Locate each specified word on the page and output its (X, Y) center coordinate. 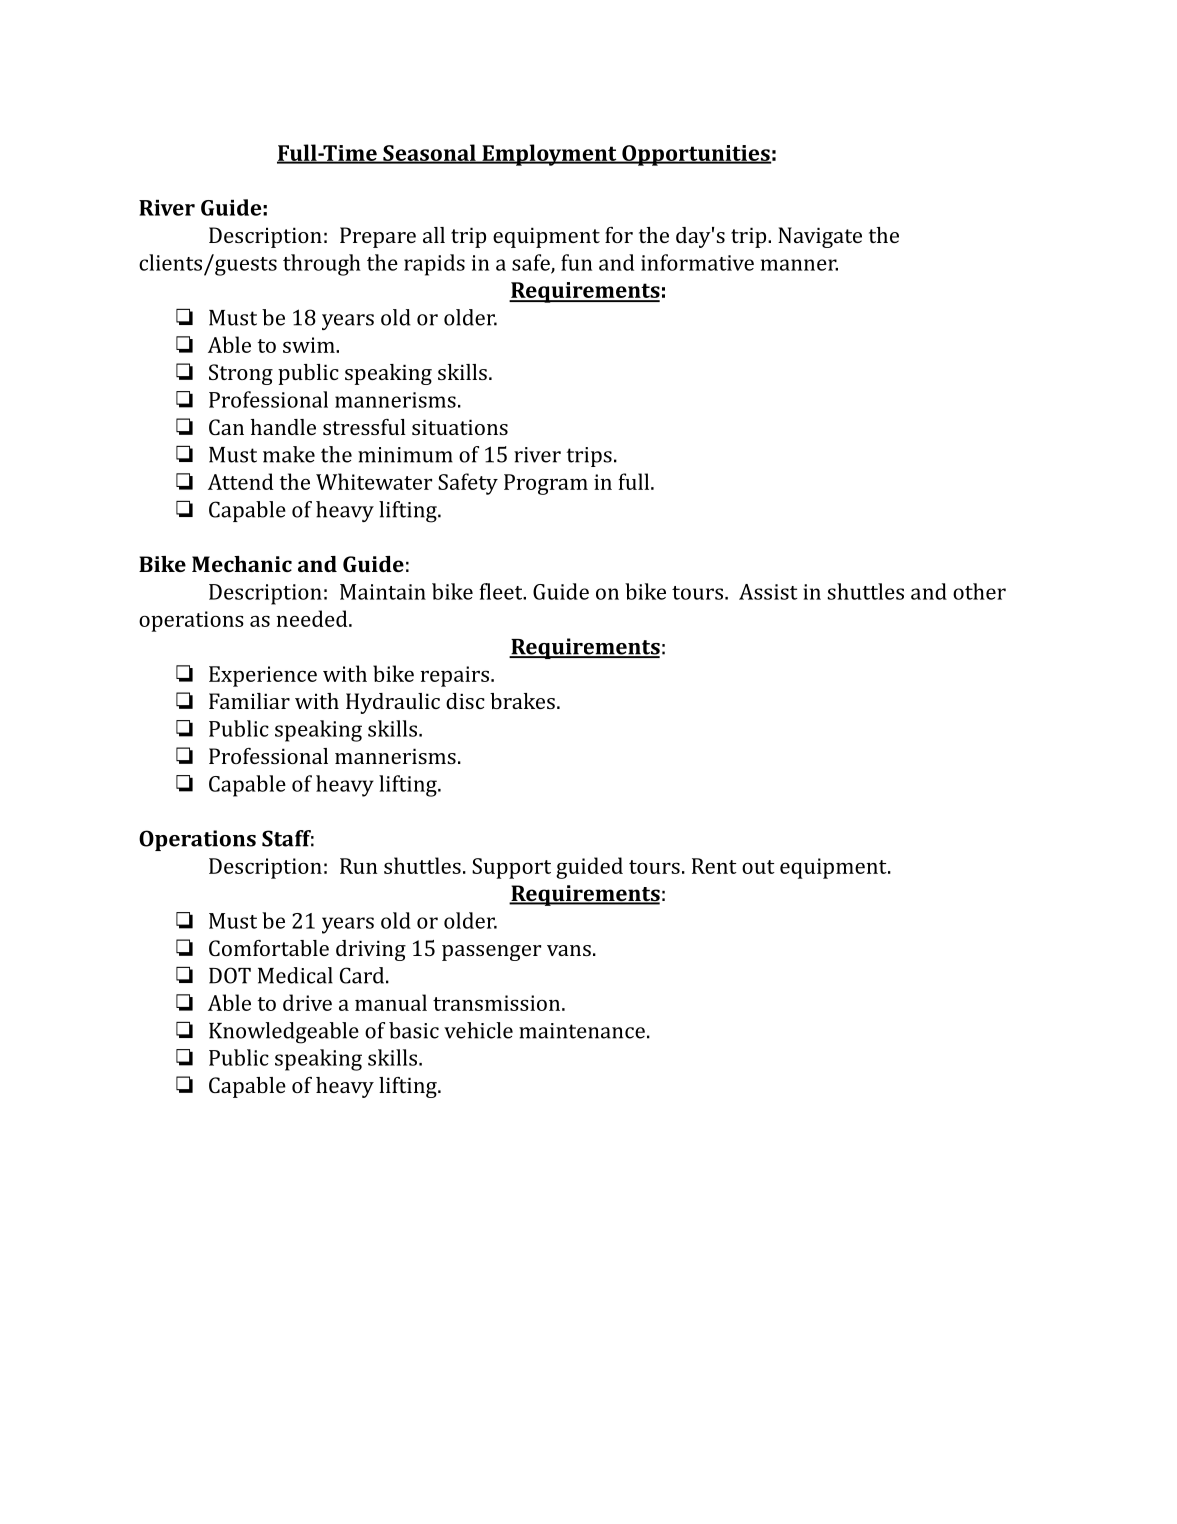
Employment (549, 155)
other (979, 591)
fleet (502, 591)
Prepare (378, 237)
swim (310, 345)
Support (511, 868)
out (758, 867)
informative (697, 262)
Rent (714, 866)
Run (358, 866)
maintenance (582, 1031)
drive (307, 1002)
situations (460, 427)
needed (313, 618)
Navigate (820, 237)
